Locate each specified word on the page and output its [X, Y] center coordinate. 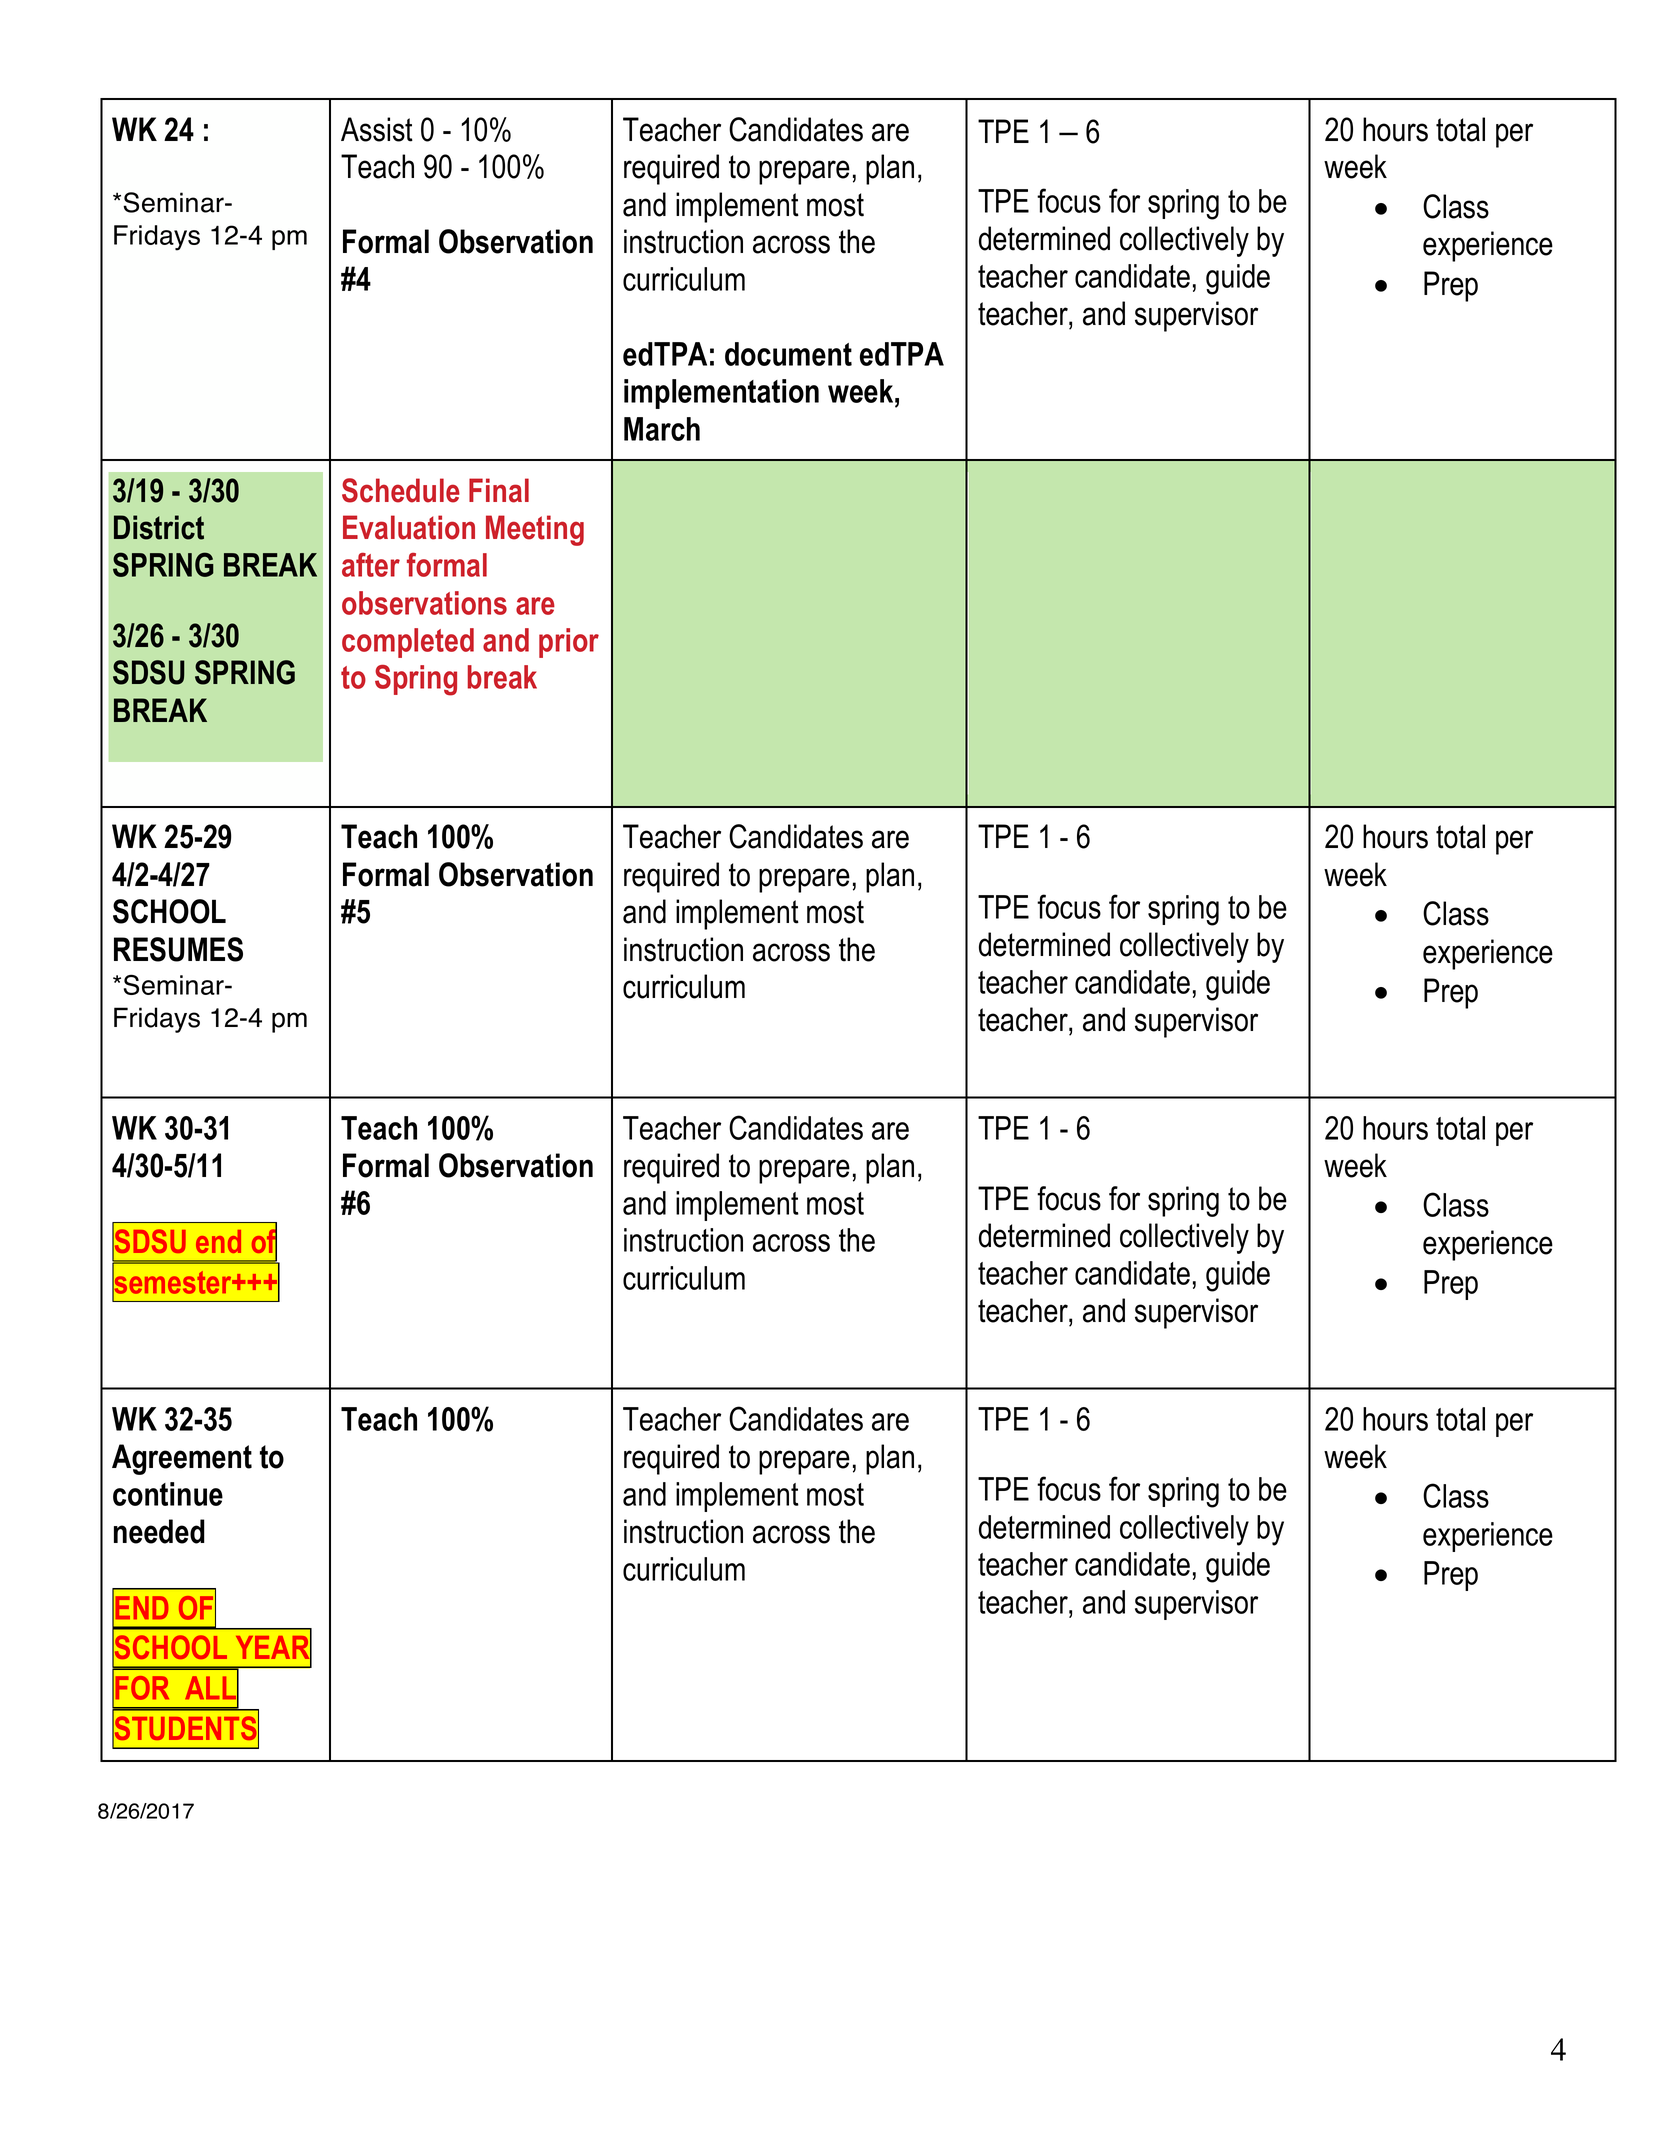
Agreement [182, 1459]
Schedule [401, 490]
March [662, 429]
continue [168, 1494]
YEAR [273, 1648]
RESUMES [178, 949]
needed [159, 1531]
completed [408, 643]
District [159, 527]
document [788, 354]
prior [569, 643]
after [371, 565]
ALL [211, 1688]
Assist [377, 129]
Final [499, 490]
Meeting [535, 530]
